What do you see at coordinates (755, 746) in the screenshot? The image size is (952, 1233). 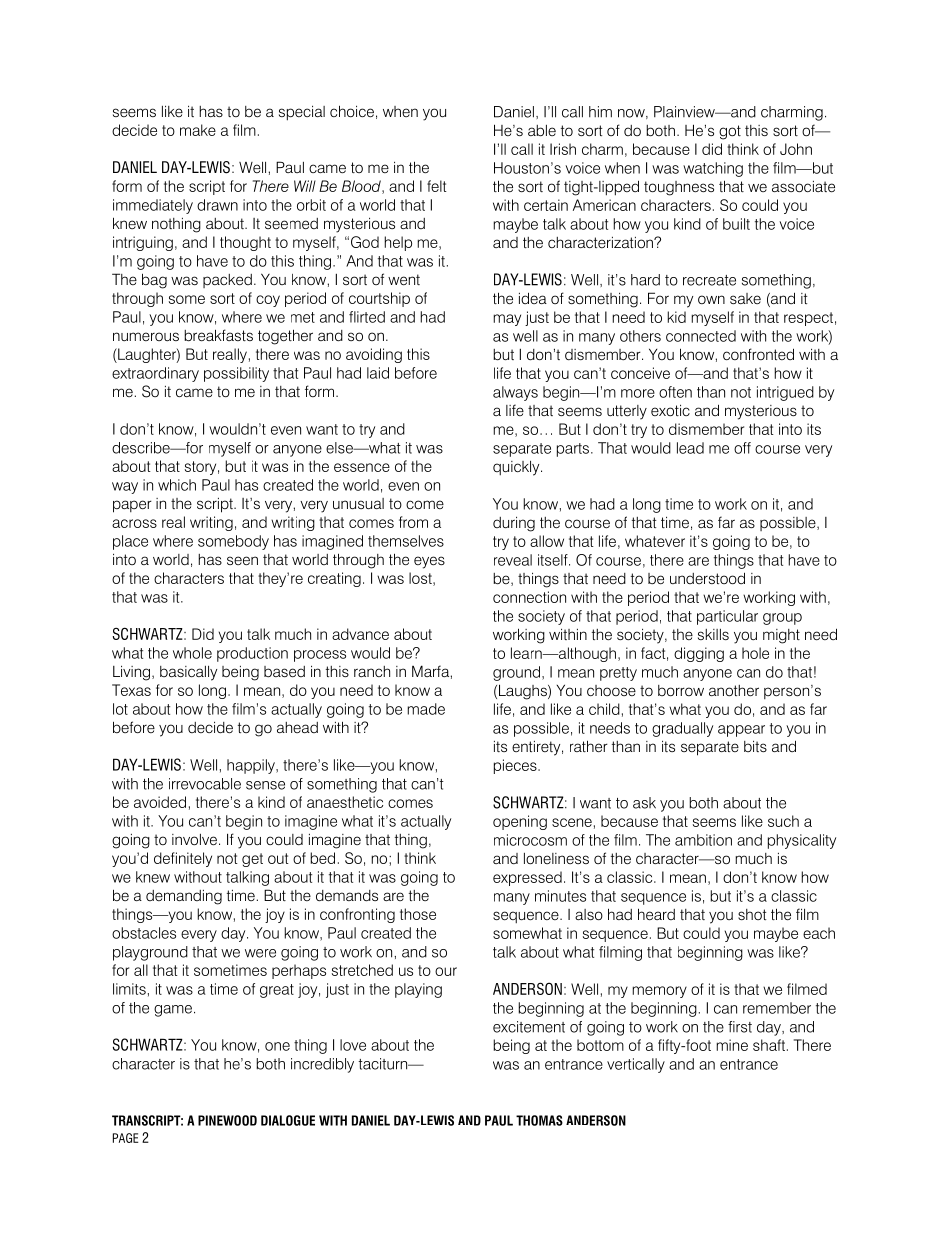 I see `bits` at bounding box center [755, 746].
